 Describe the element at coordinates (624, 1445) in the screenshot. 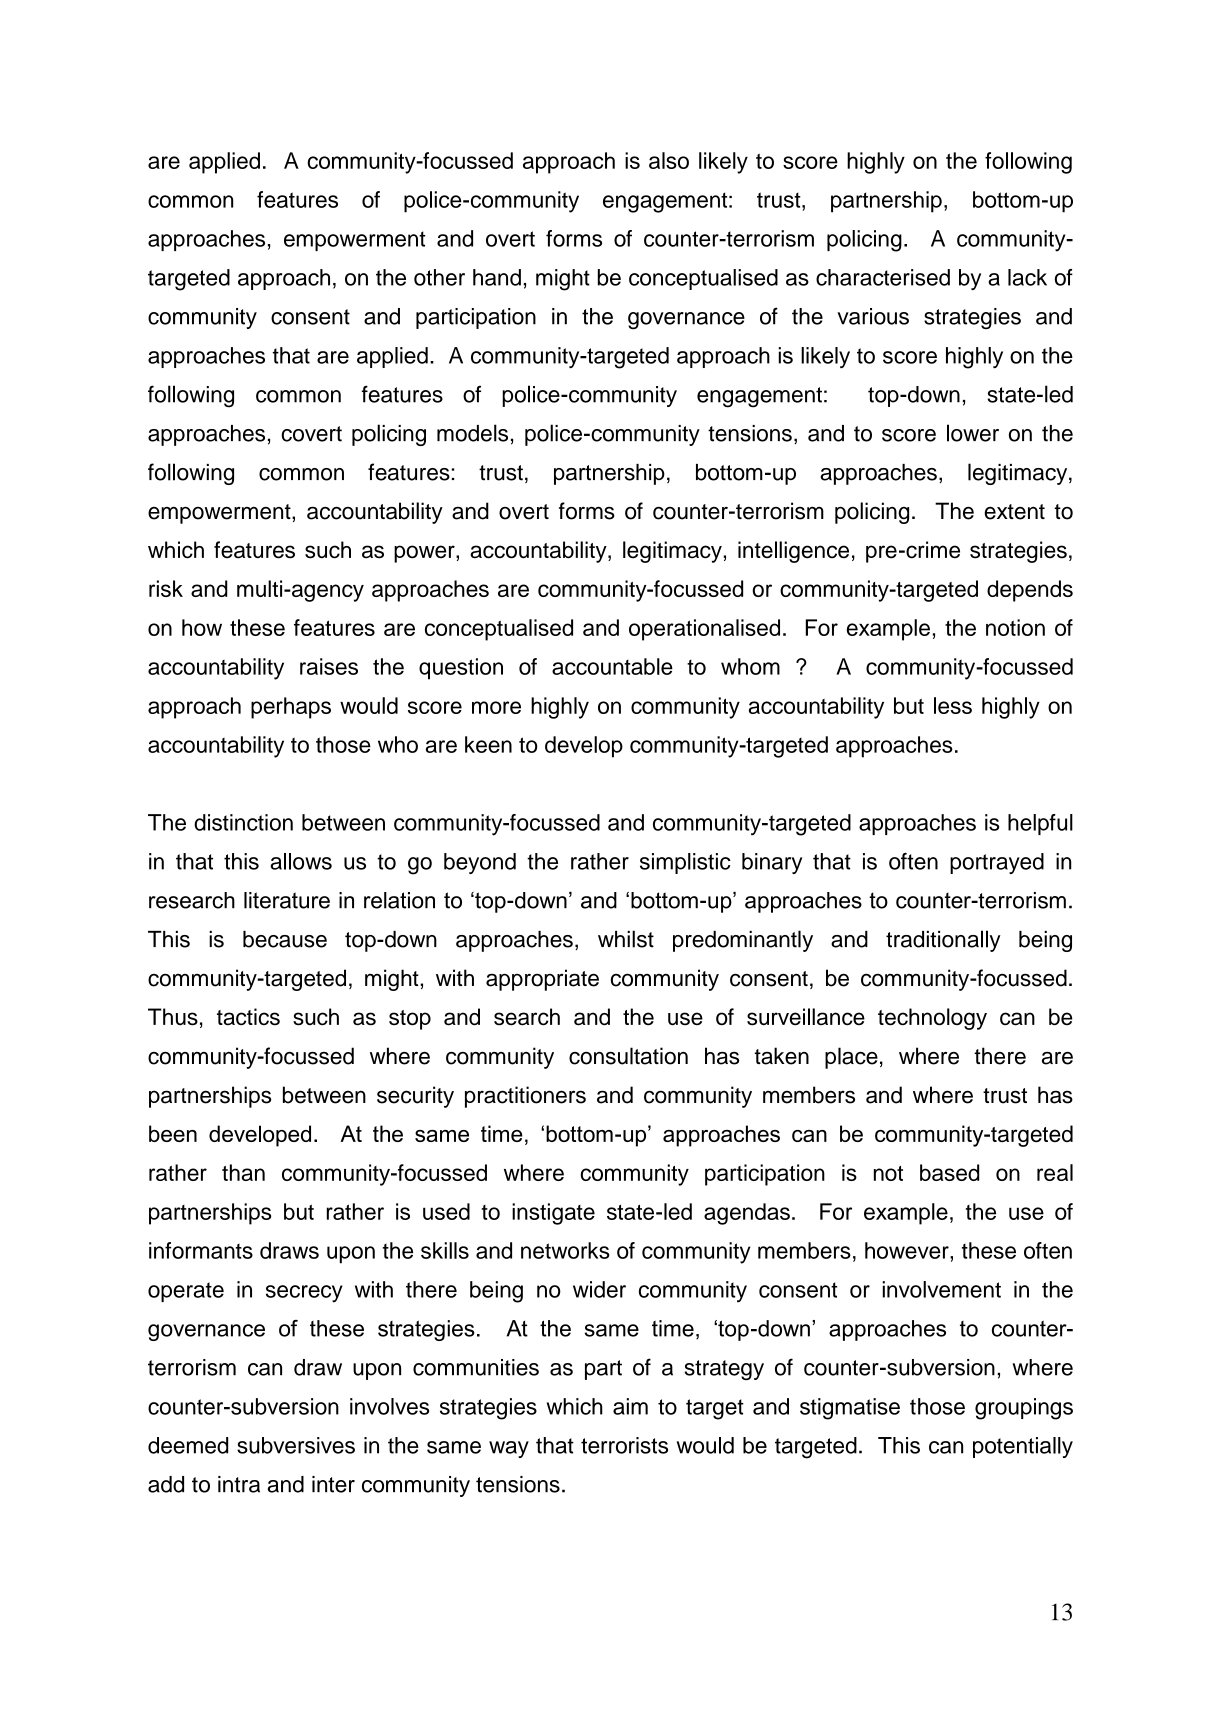

I see `terrorists` at that location.
